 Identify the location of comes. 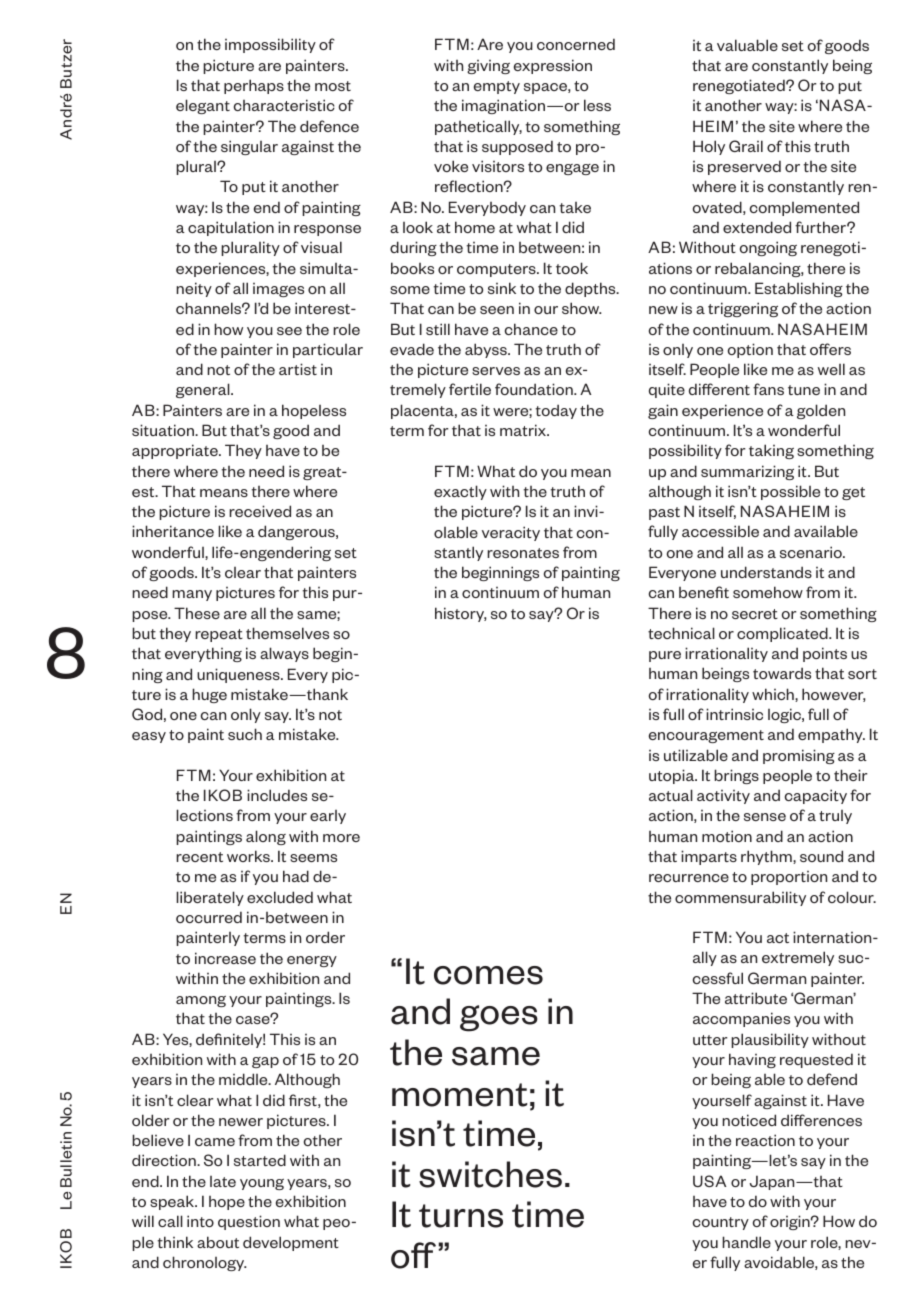
(488, 975).
